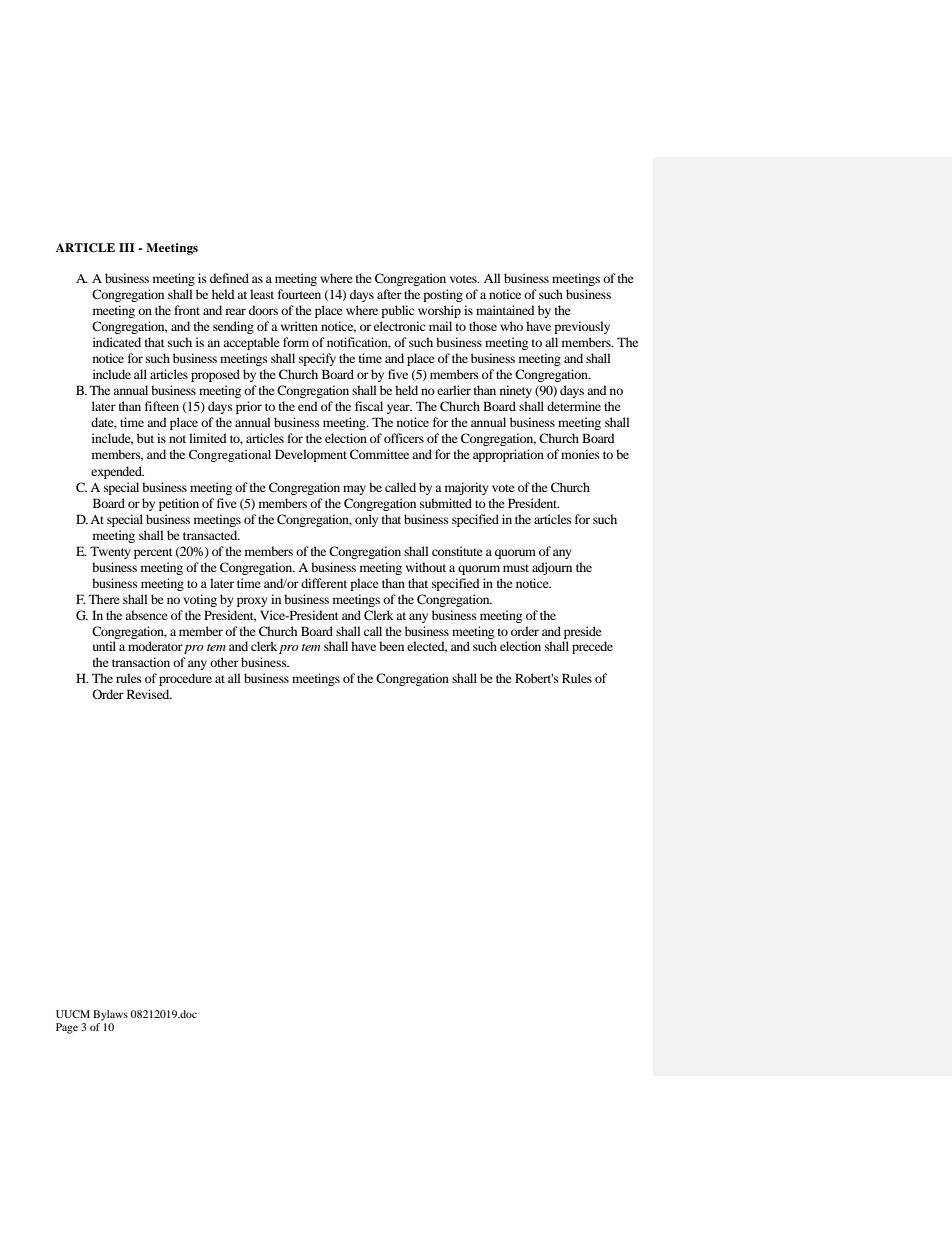 This screenshot has height=1233, width=952. I want to click on other, so click(224, 662).
